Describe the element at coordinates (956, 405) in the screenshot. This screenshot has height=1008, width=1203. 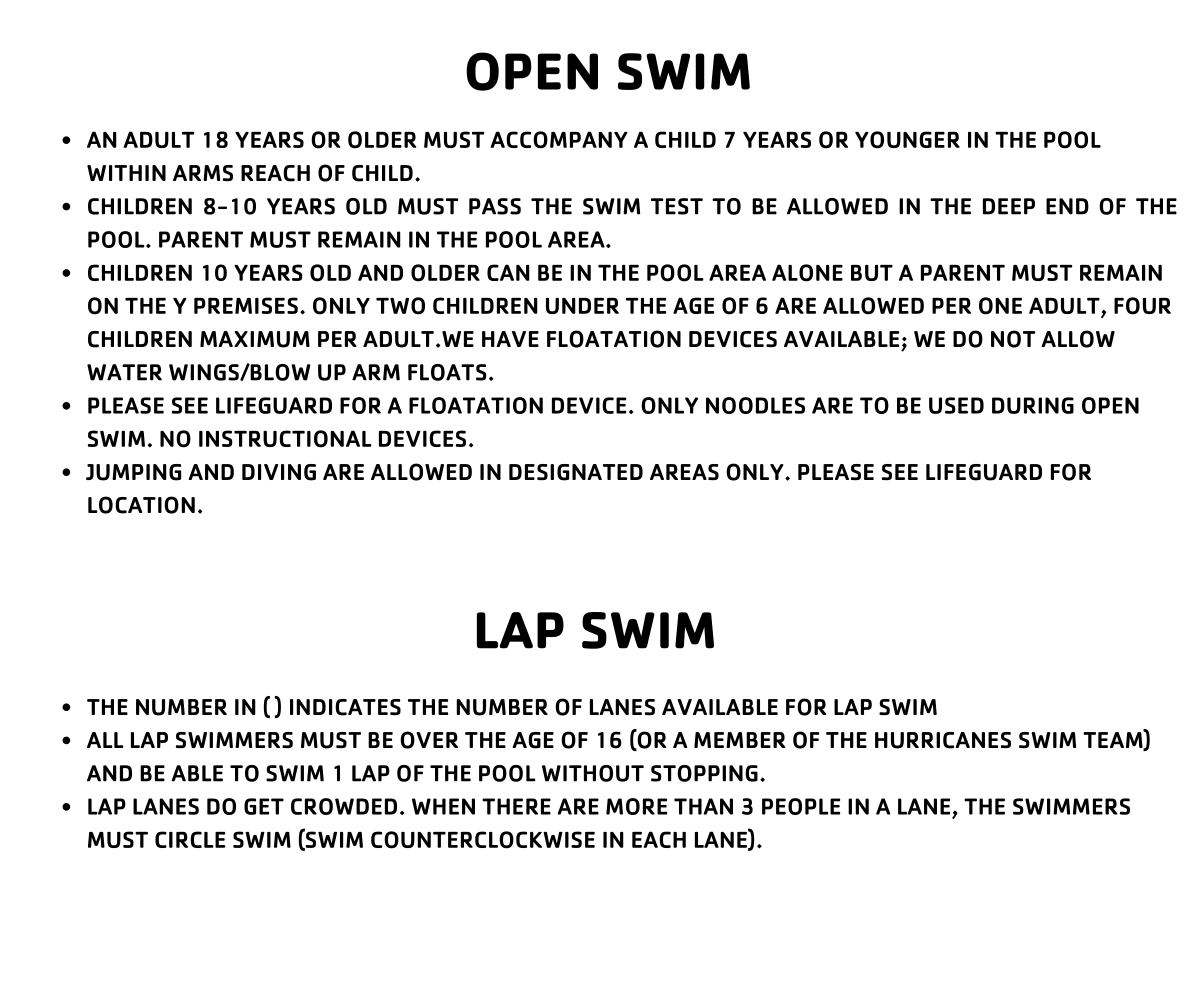
I see `USED` at that location.
